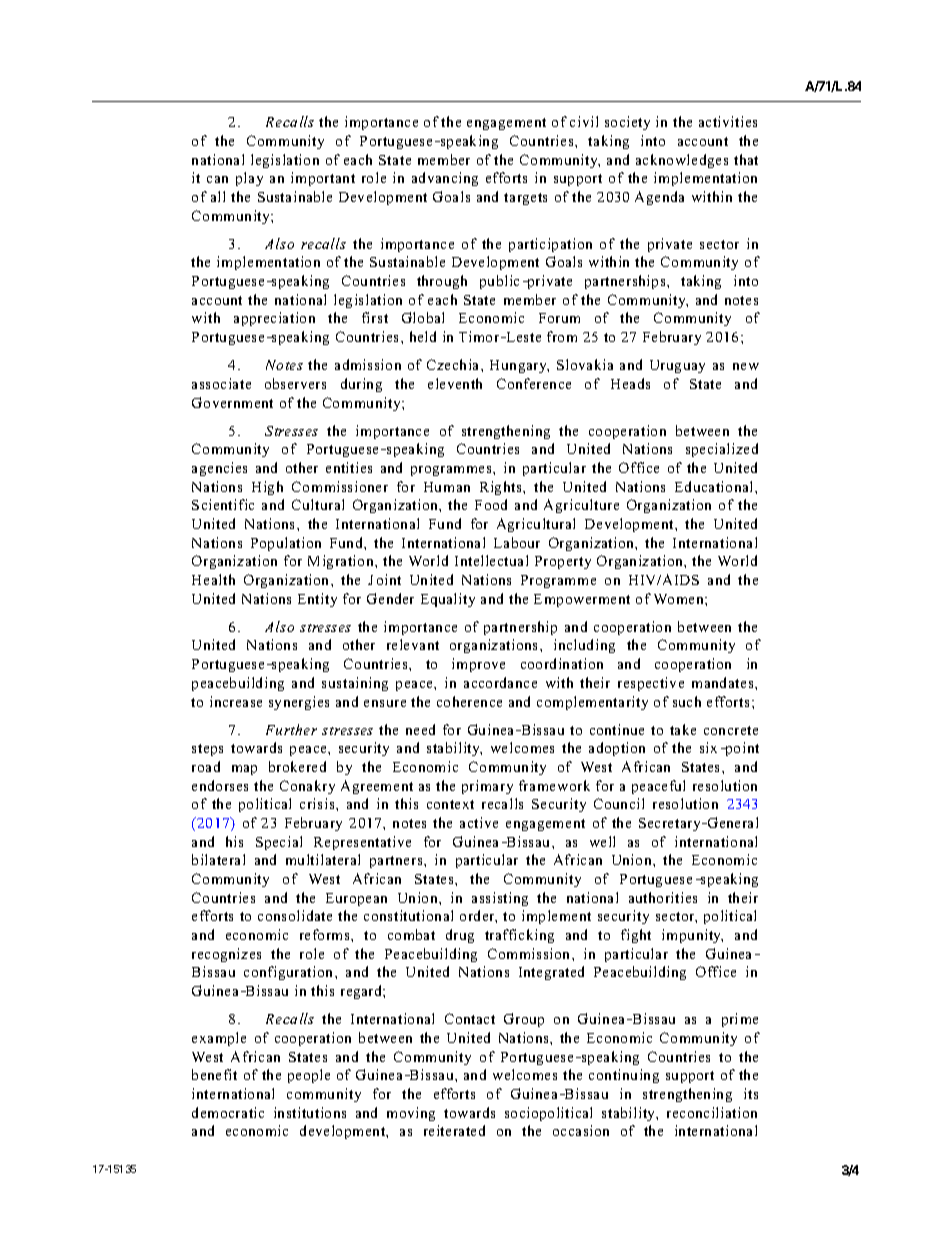 The width and height of the screenshot is (952, 1233). Describe the element at coordinates (249, 179) in the screenshot. I see `play` at that location.
